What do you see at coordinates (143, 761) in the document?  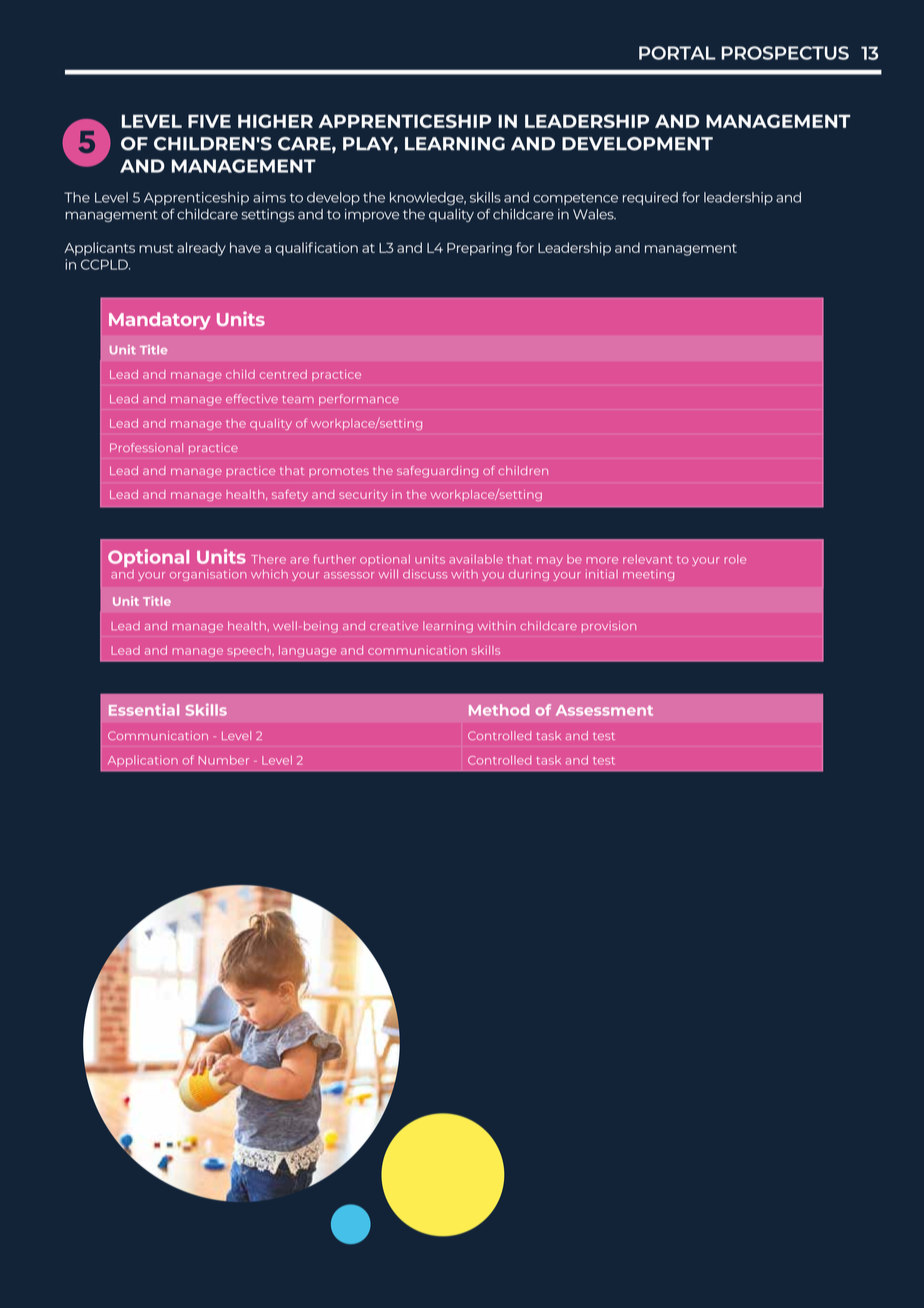 I see `Application` at bounding box center [143, 761].
